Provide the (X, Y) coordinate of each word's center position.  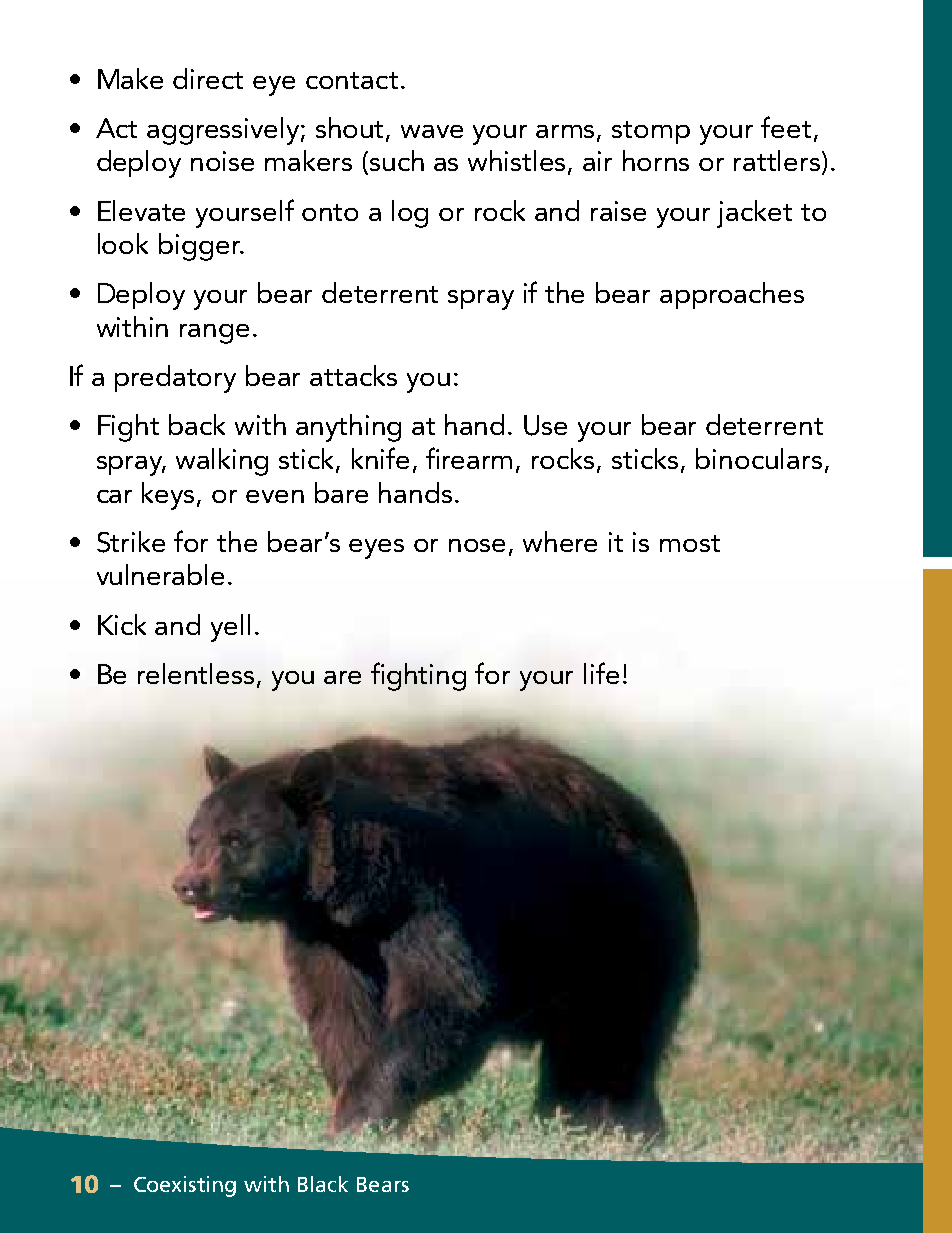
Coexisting (185, 1186)
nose (477, 545)
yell (230, 628)
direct (208, 78)
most (690, 543)
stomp (651, 132)
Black (323, 1184)
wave (432, 131)
